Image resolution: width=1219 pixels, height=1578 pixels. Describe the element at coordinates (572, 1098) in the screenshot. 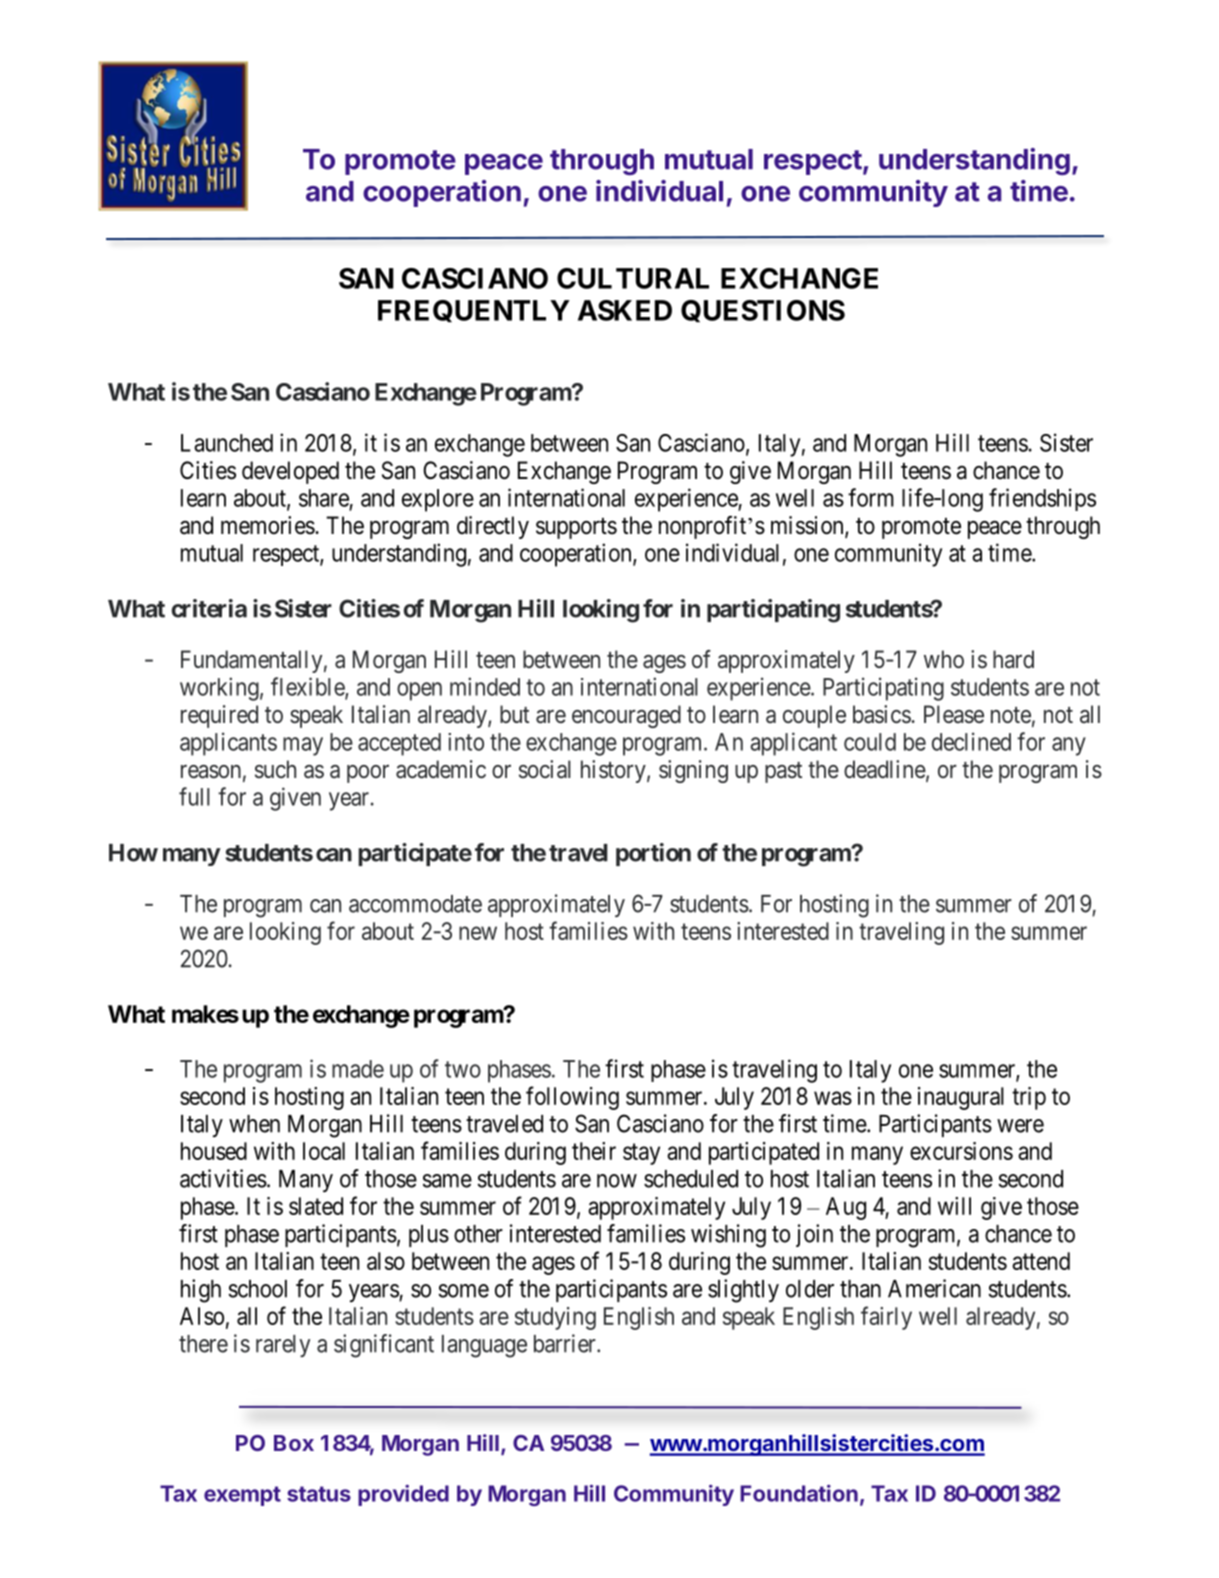

I see `following` at that location.
